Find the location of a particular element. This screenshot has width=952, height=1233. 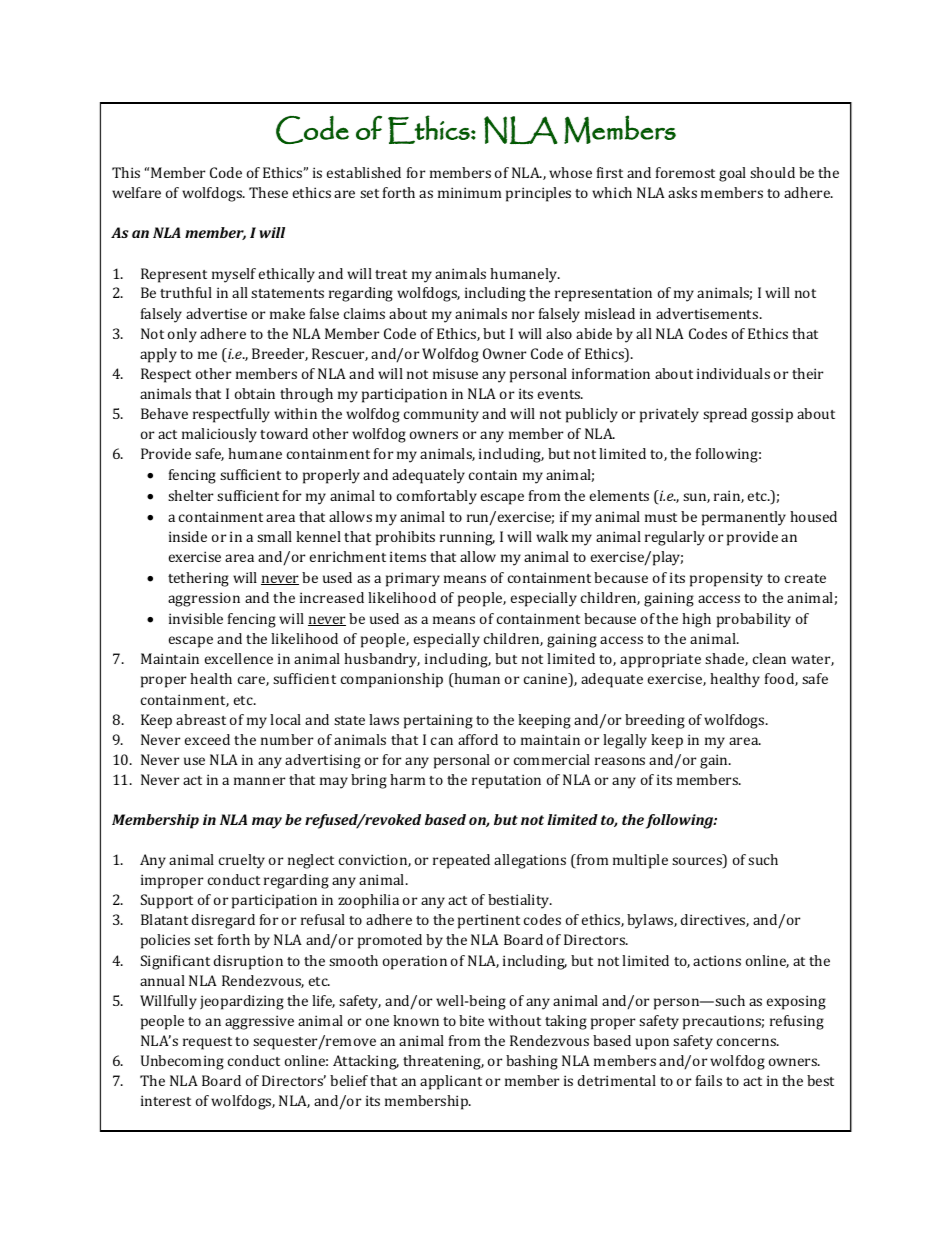

permanently is located at coordinates (744, 518).
